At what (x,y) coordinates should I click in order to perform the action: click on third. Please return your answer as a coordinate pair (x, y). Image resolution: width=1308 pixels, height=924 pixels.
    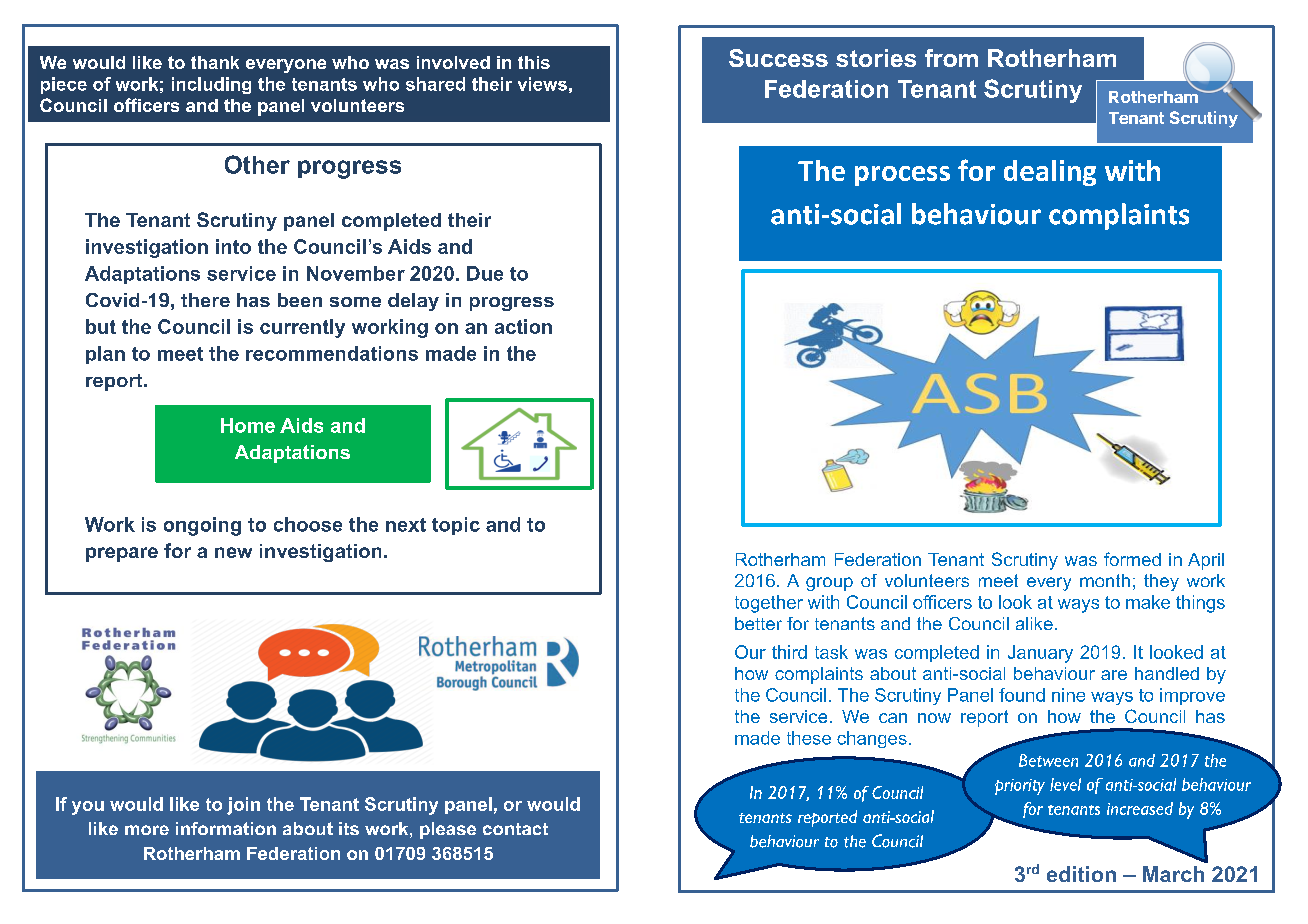
    Looking at the image, I should click on (789, 652).
